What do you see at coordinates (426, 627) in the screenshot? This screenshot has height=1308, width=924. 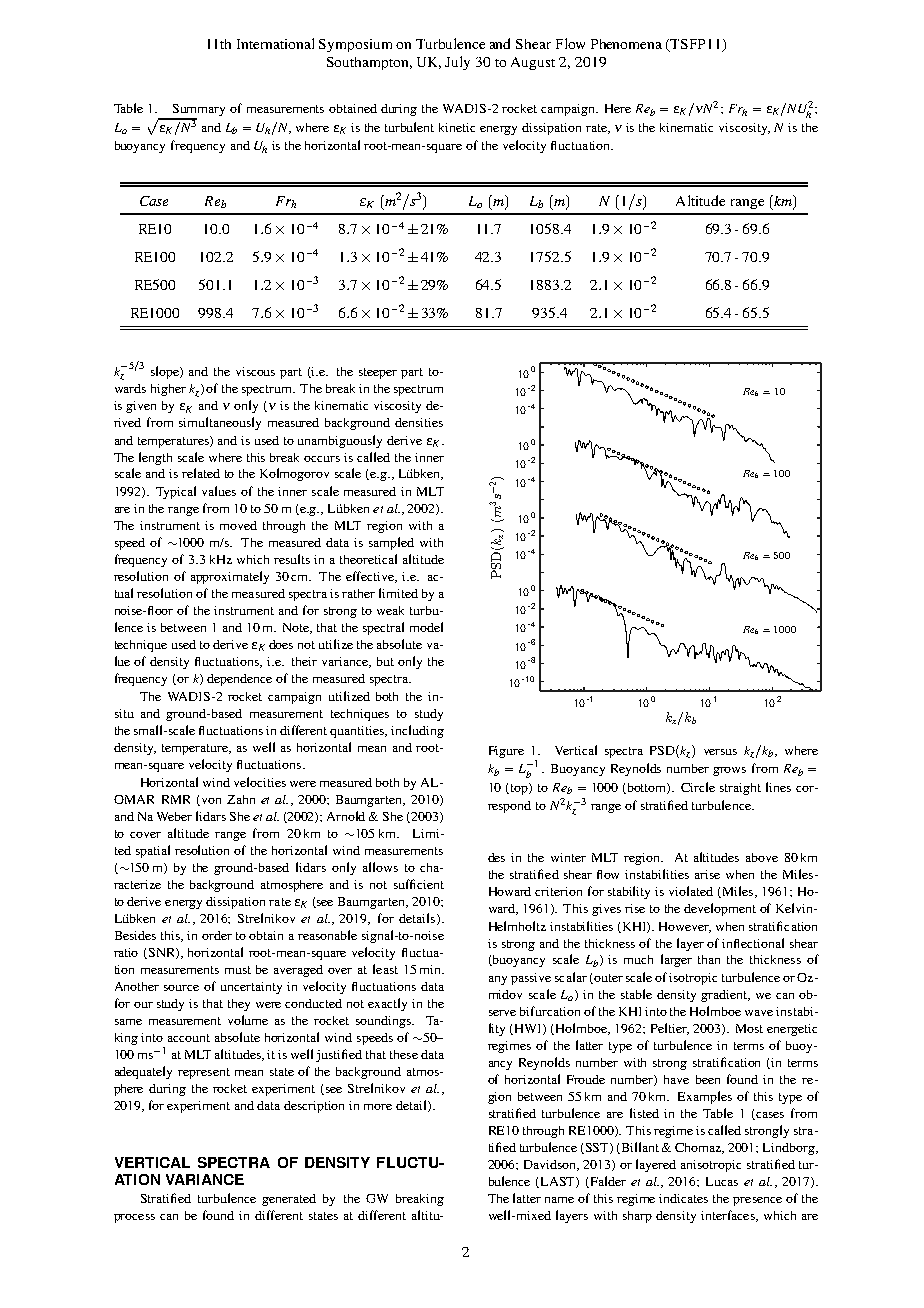 I see `model` at bounding box center [426, 627].
